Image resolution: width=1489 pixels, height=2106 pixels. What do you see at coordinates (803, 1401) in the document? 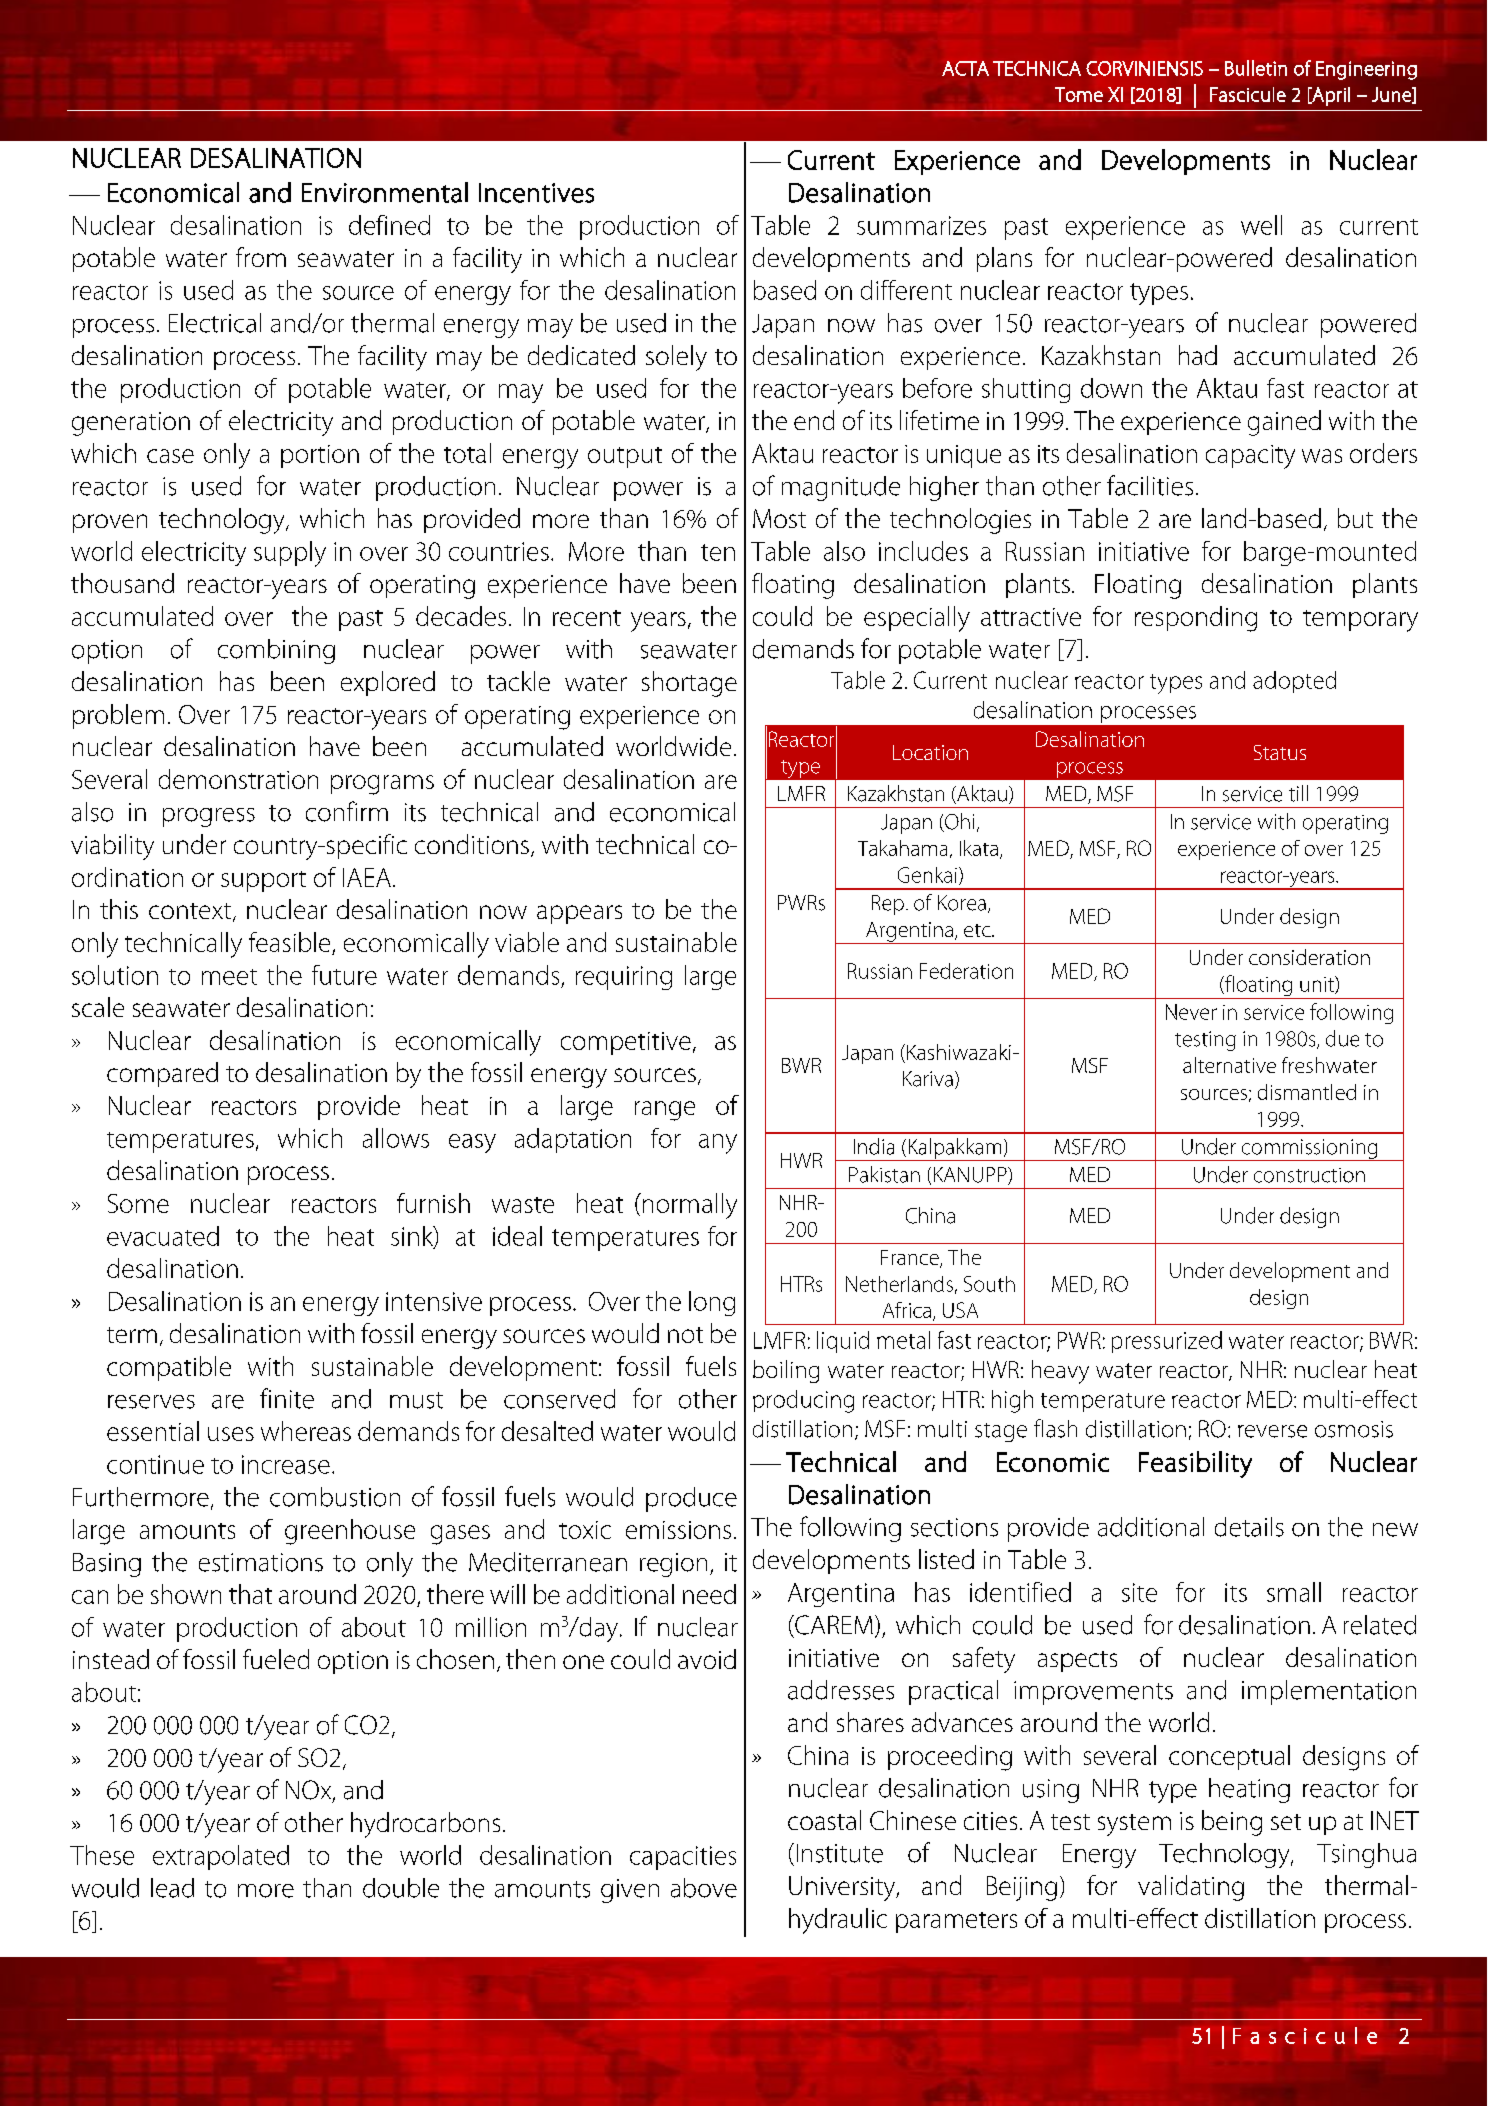
I see `producing` at bounding box center [803, 1401].
